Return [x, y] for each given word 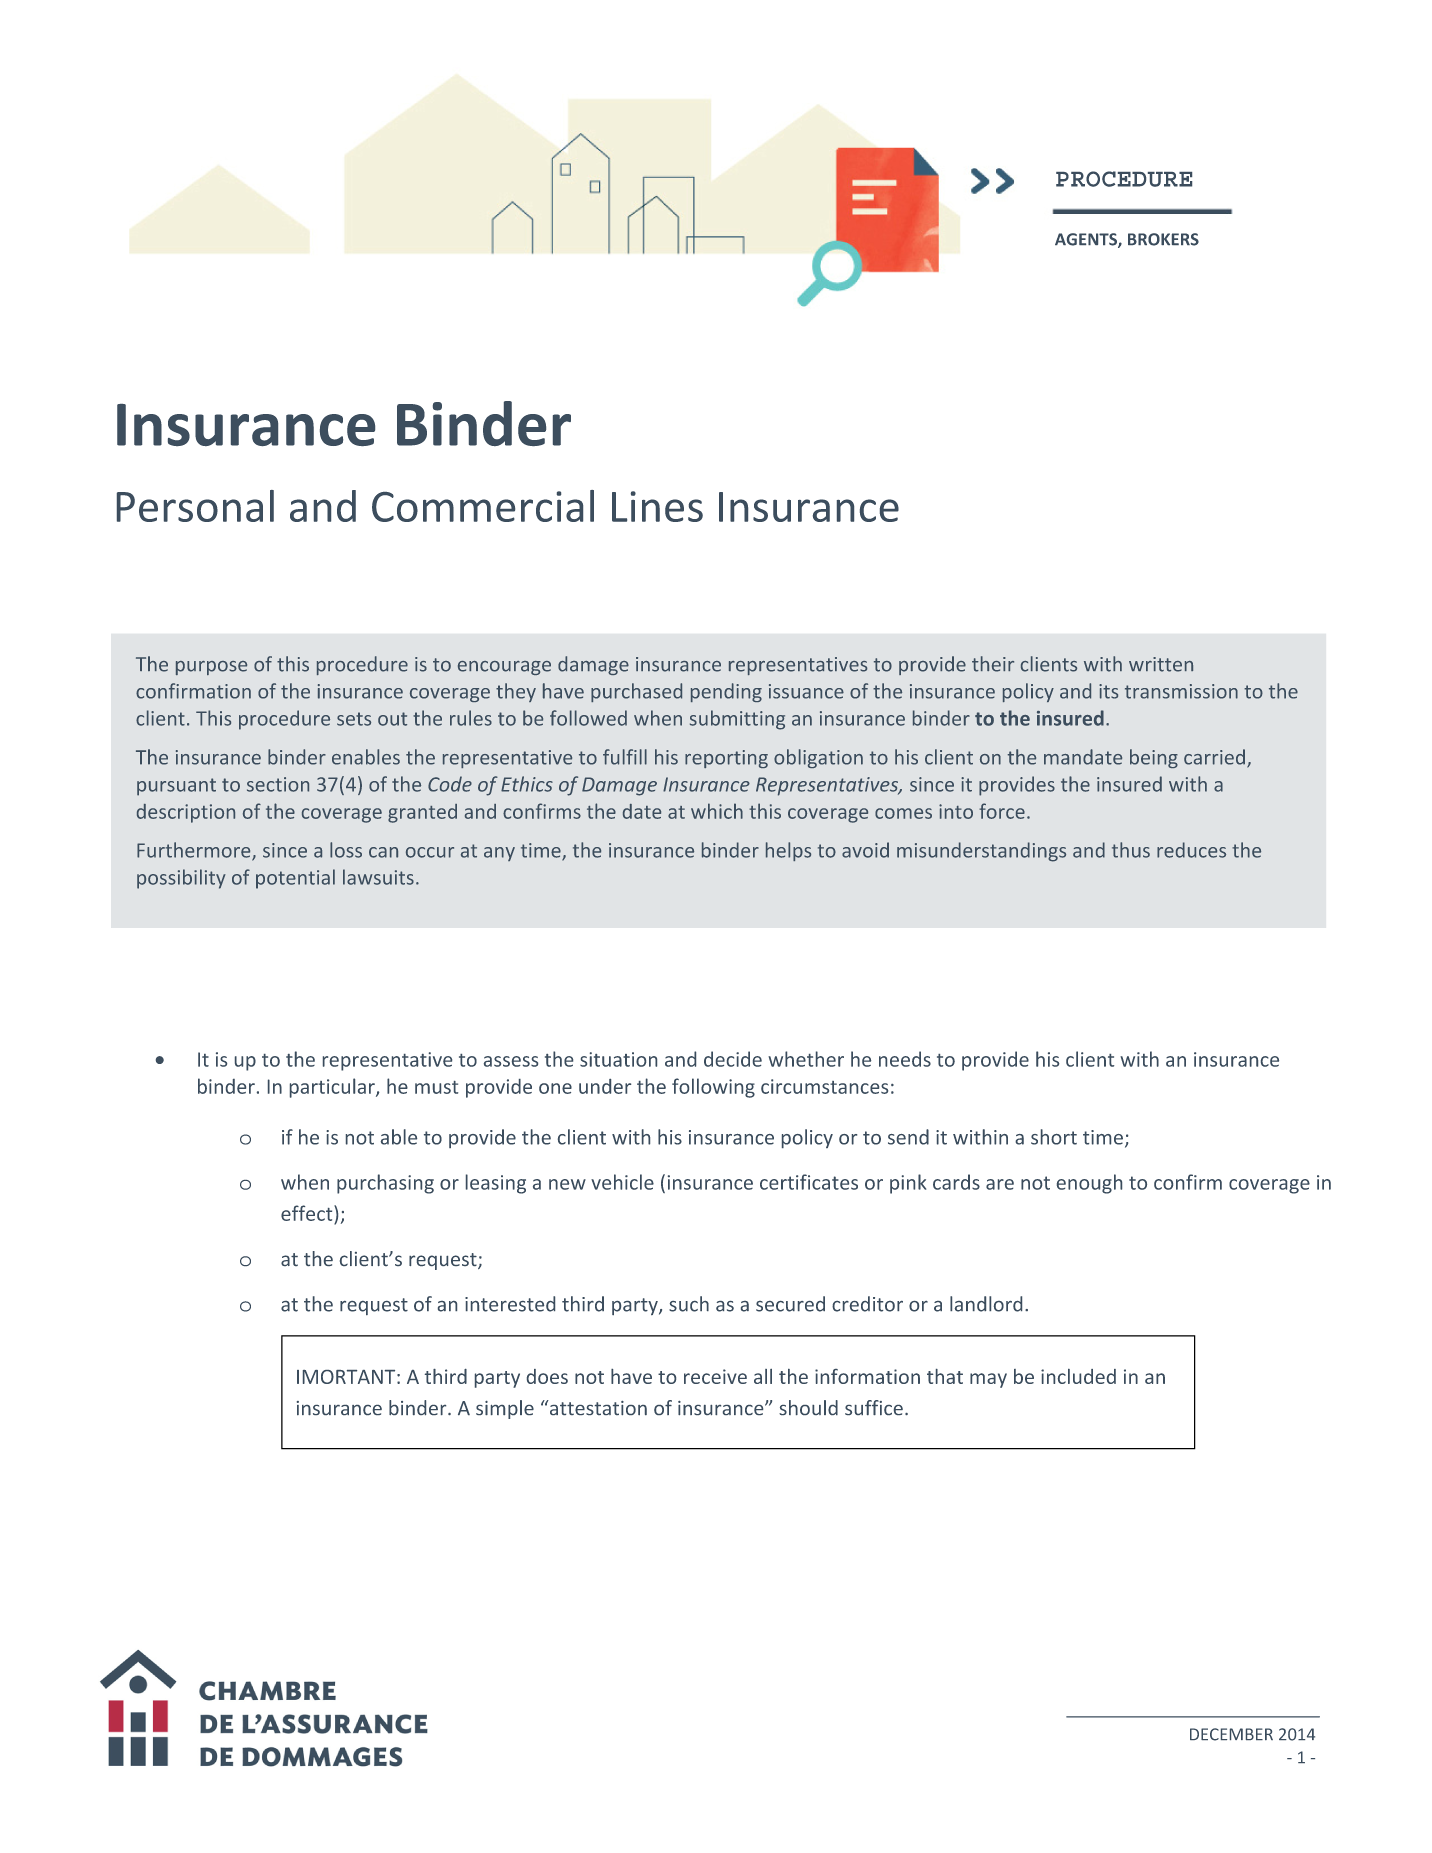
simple [505, 1409]
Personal [195, 506]
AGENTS [1087, 240]
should [808, 1407]
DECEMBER [1231, 1734]
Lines [657, 506]
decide [733, 1059]
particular [333, 1088]
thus [1131, 850]
